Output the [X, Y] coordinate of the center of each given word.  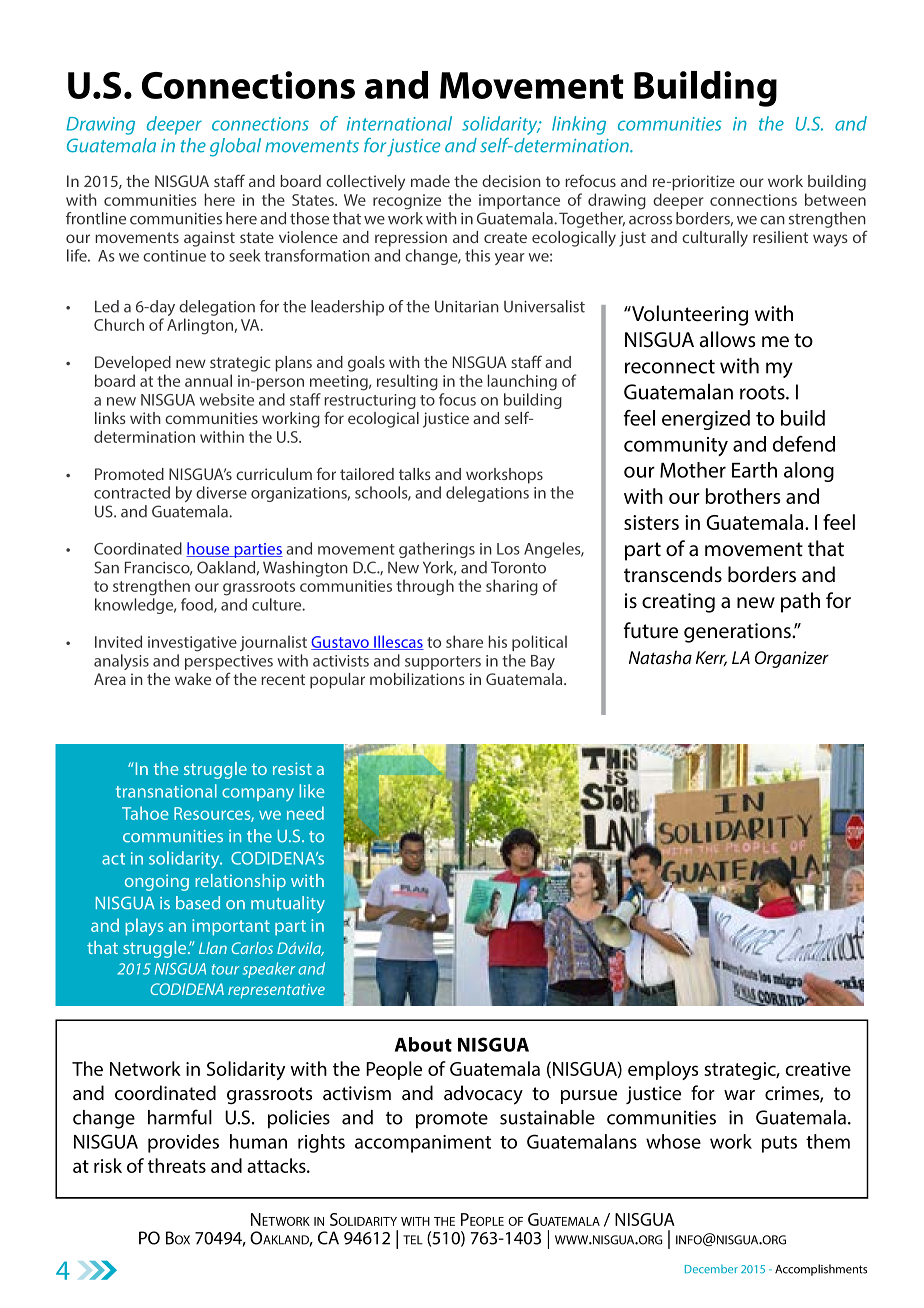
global [235, 147]
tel [413, 1240]
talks [415, 474]
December [711, 1269]
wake [193, 679]
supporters [443, 663]
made [430, 181]
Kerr [711, 658]
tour [225, 969]
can [772, 220]
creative [818, 1069]
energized [706, 420]
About [423, 1044]
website [227, 399]
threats [177, 1165]
